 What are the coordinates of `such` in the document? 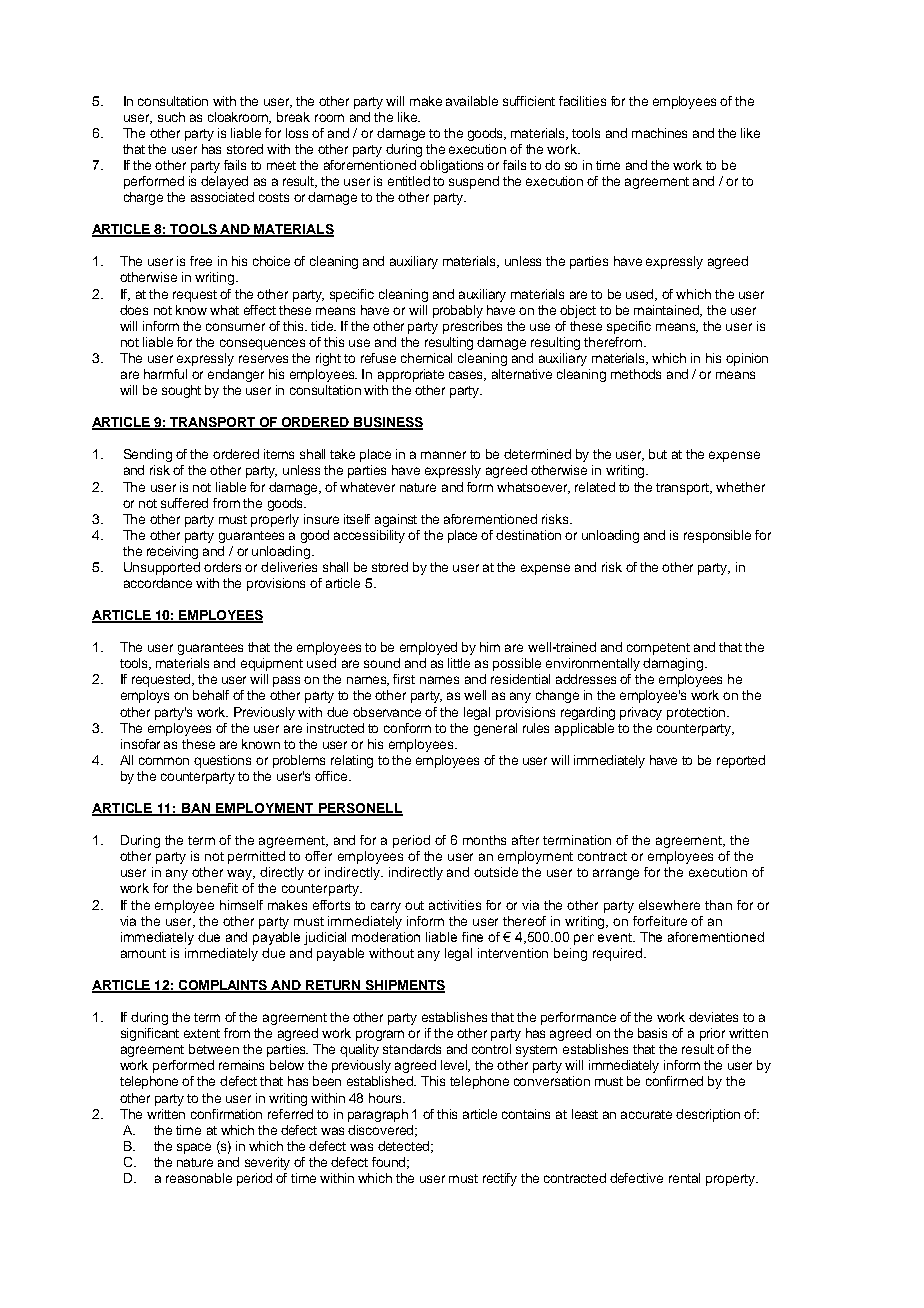 It's located at (171, 117).
